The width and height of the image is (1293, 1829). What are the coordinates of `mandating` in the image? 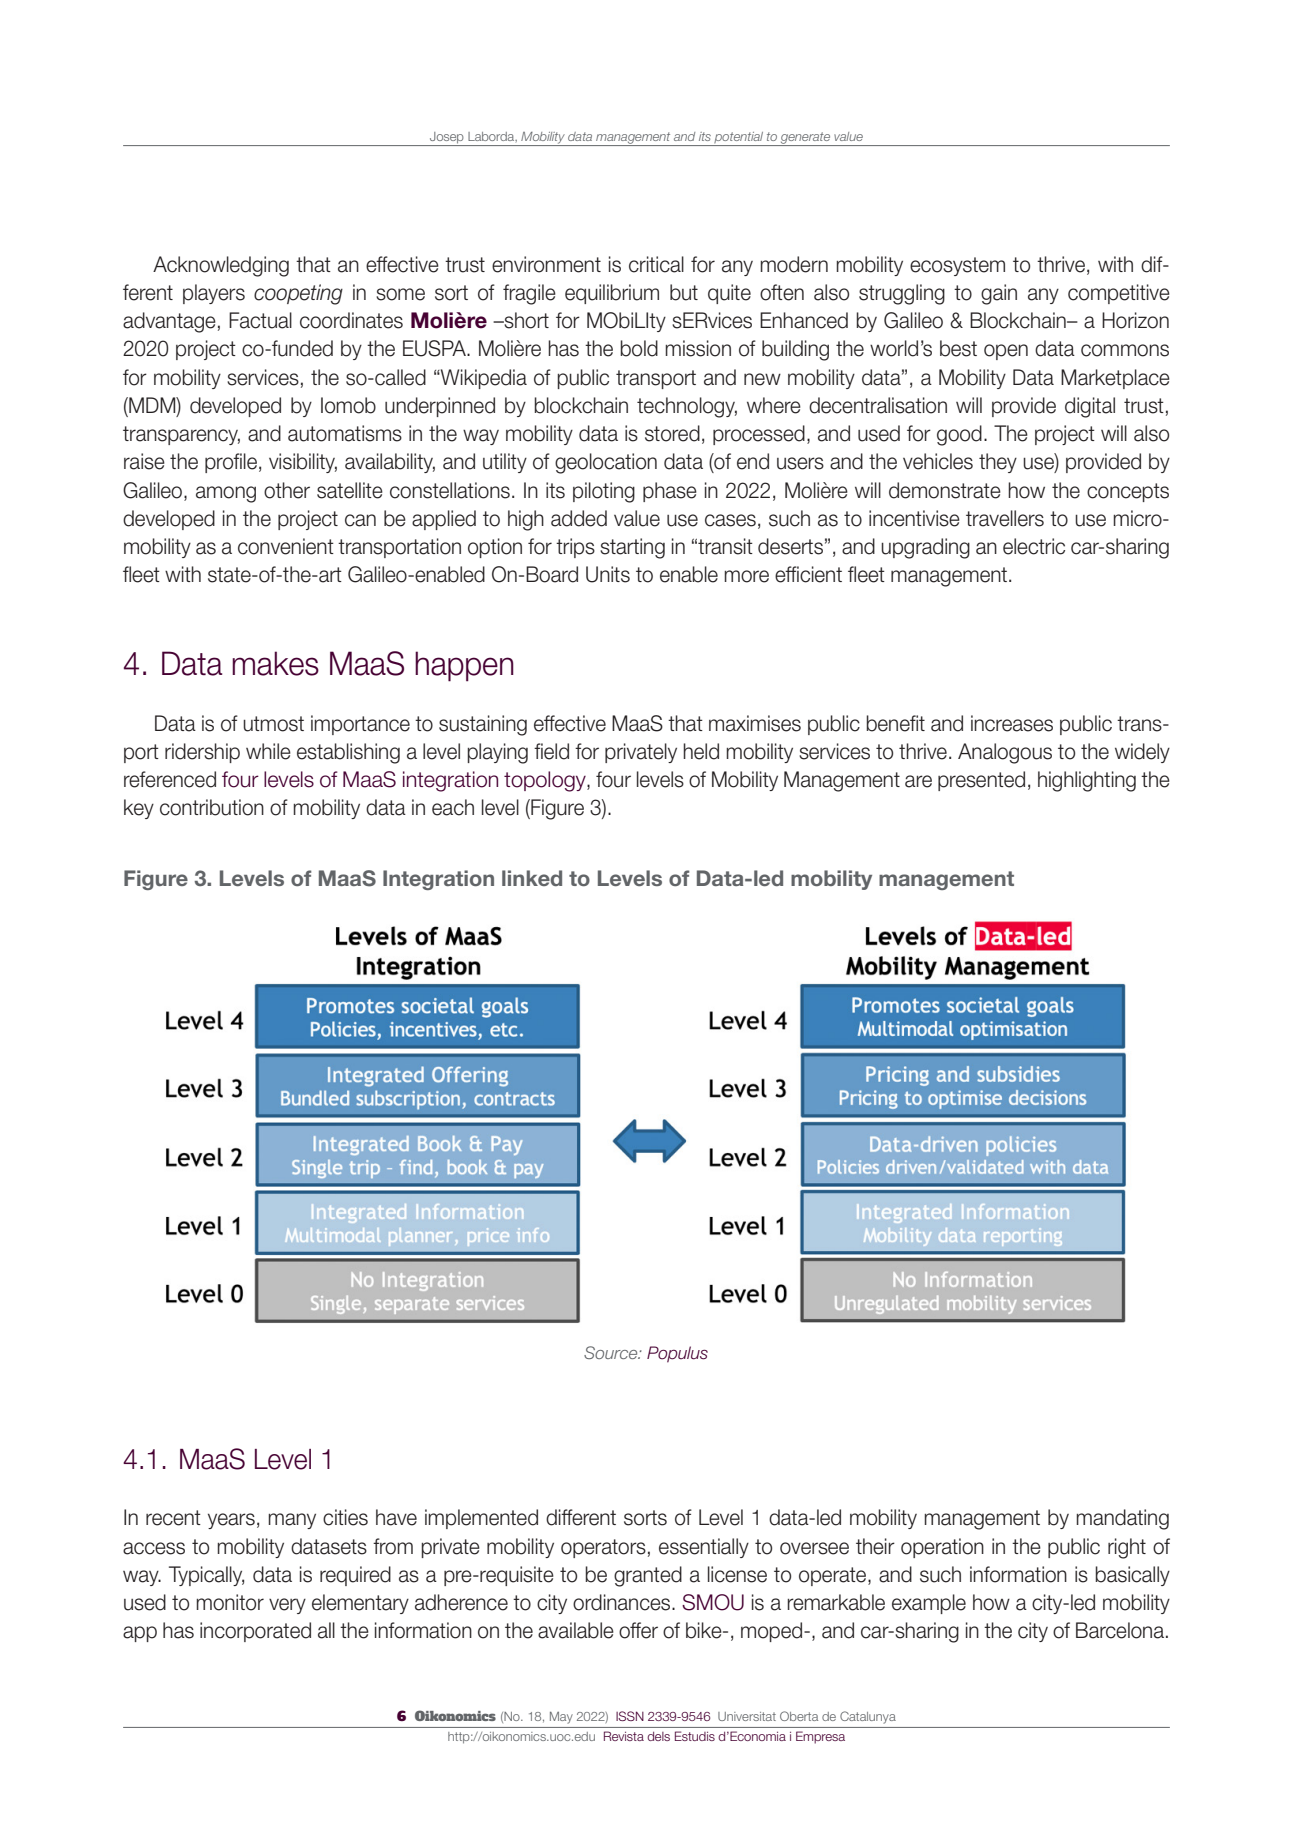 It's located at (1122, 1519).
